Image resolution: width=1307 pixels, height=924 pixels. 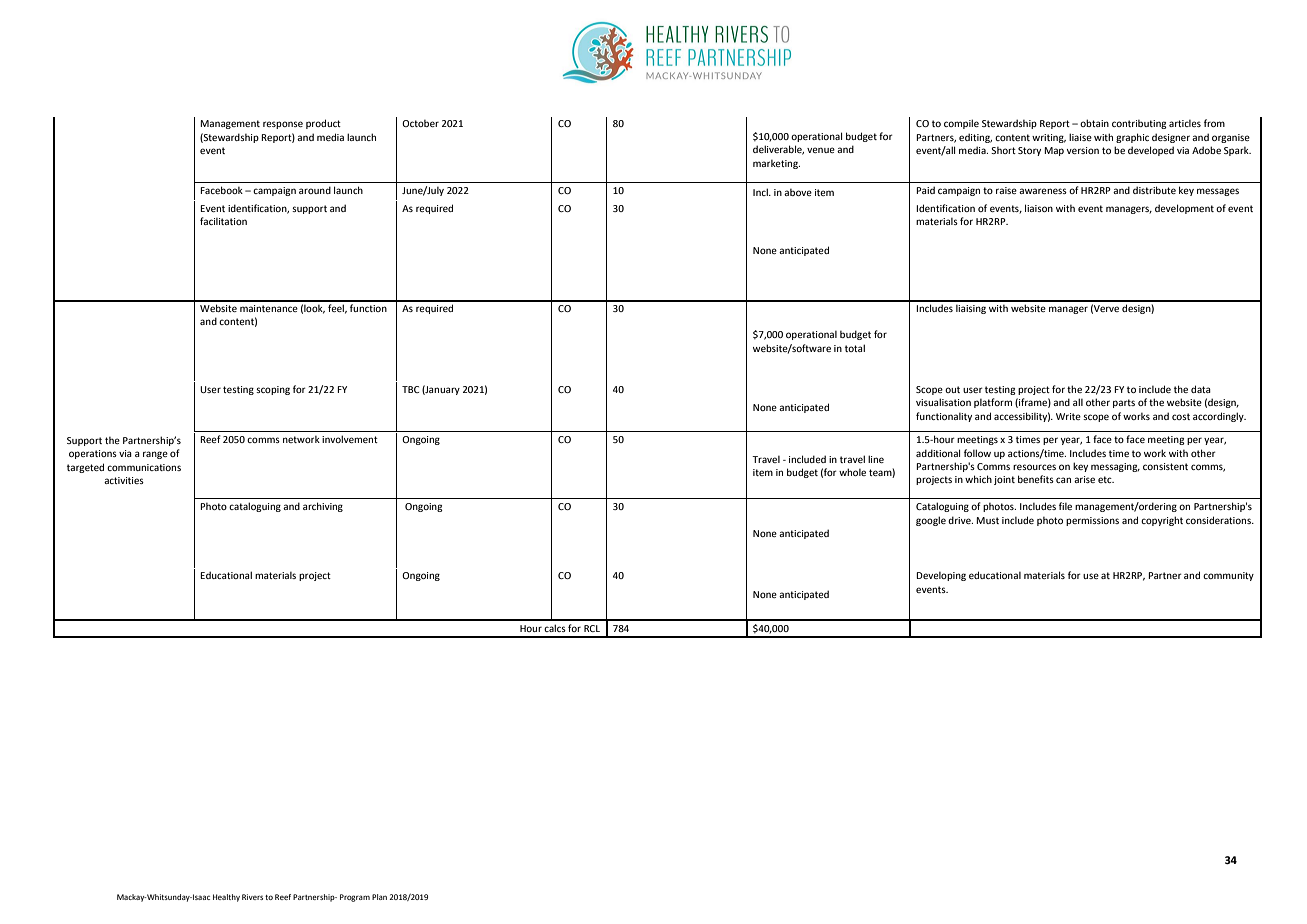 What do you see at coordinates (1092, 521) in the document?
I see `permissions` at bounding box center [1092, 521].
